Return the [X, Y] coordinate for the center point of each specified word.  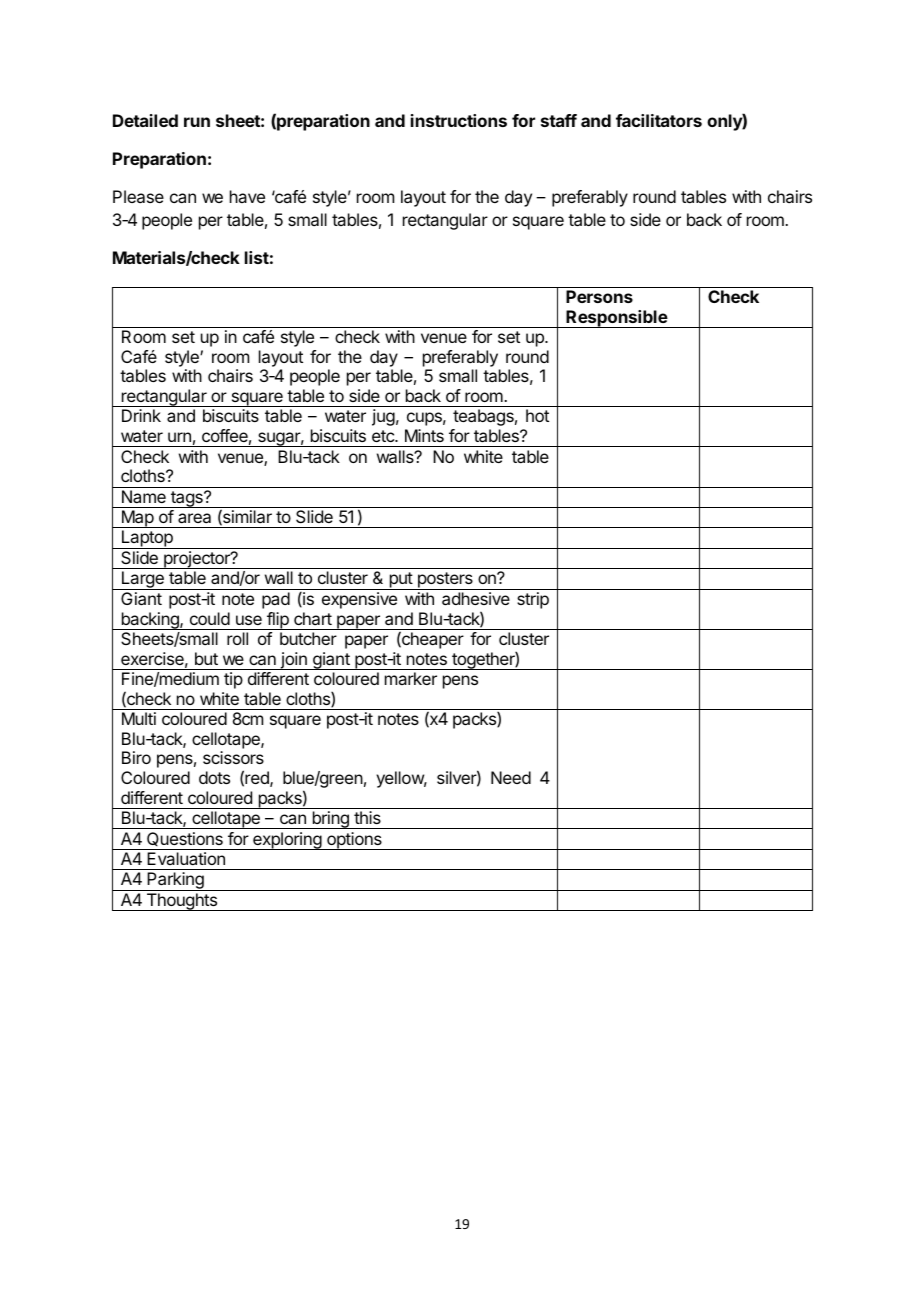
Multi [139, 718]
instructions [459, 120]
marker [411, 678]
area [194, 518]
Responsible [616, 319]
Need [511, 777]
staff [559, 120]
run [197, 122]
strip [533, 600]
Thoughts [182, 902]
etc [384, 436]
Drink [141, 415]
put [400, 581]
